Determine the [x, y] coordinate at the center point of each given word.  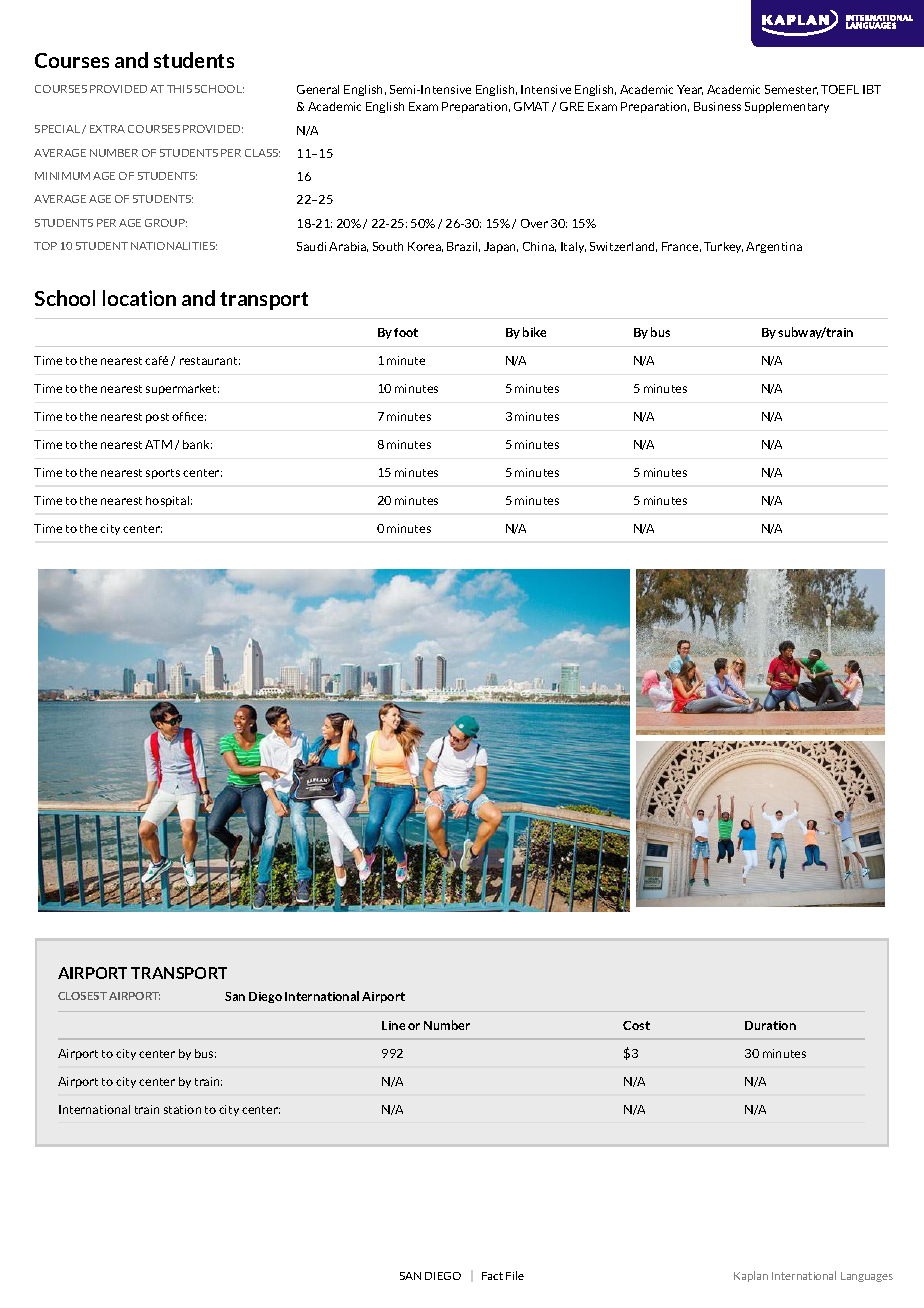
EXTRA [107, 129]
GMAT [533, 107]
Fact [492, 1276]
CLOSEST [82, 996]
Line [393, 1025]
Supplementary [787, 107]
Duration [770, 1025]
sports [163, 474]
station [182, 1109]
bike [534, 332]
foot [406, 332]
